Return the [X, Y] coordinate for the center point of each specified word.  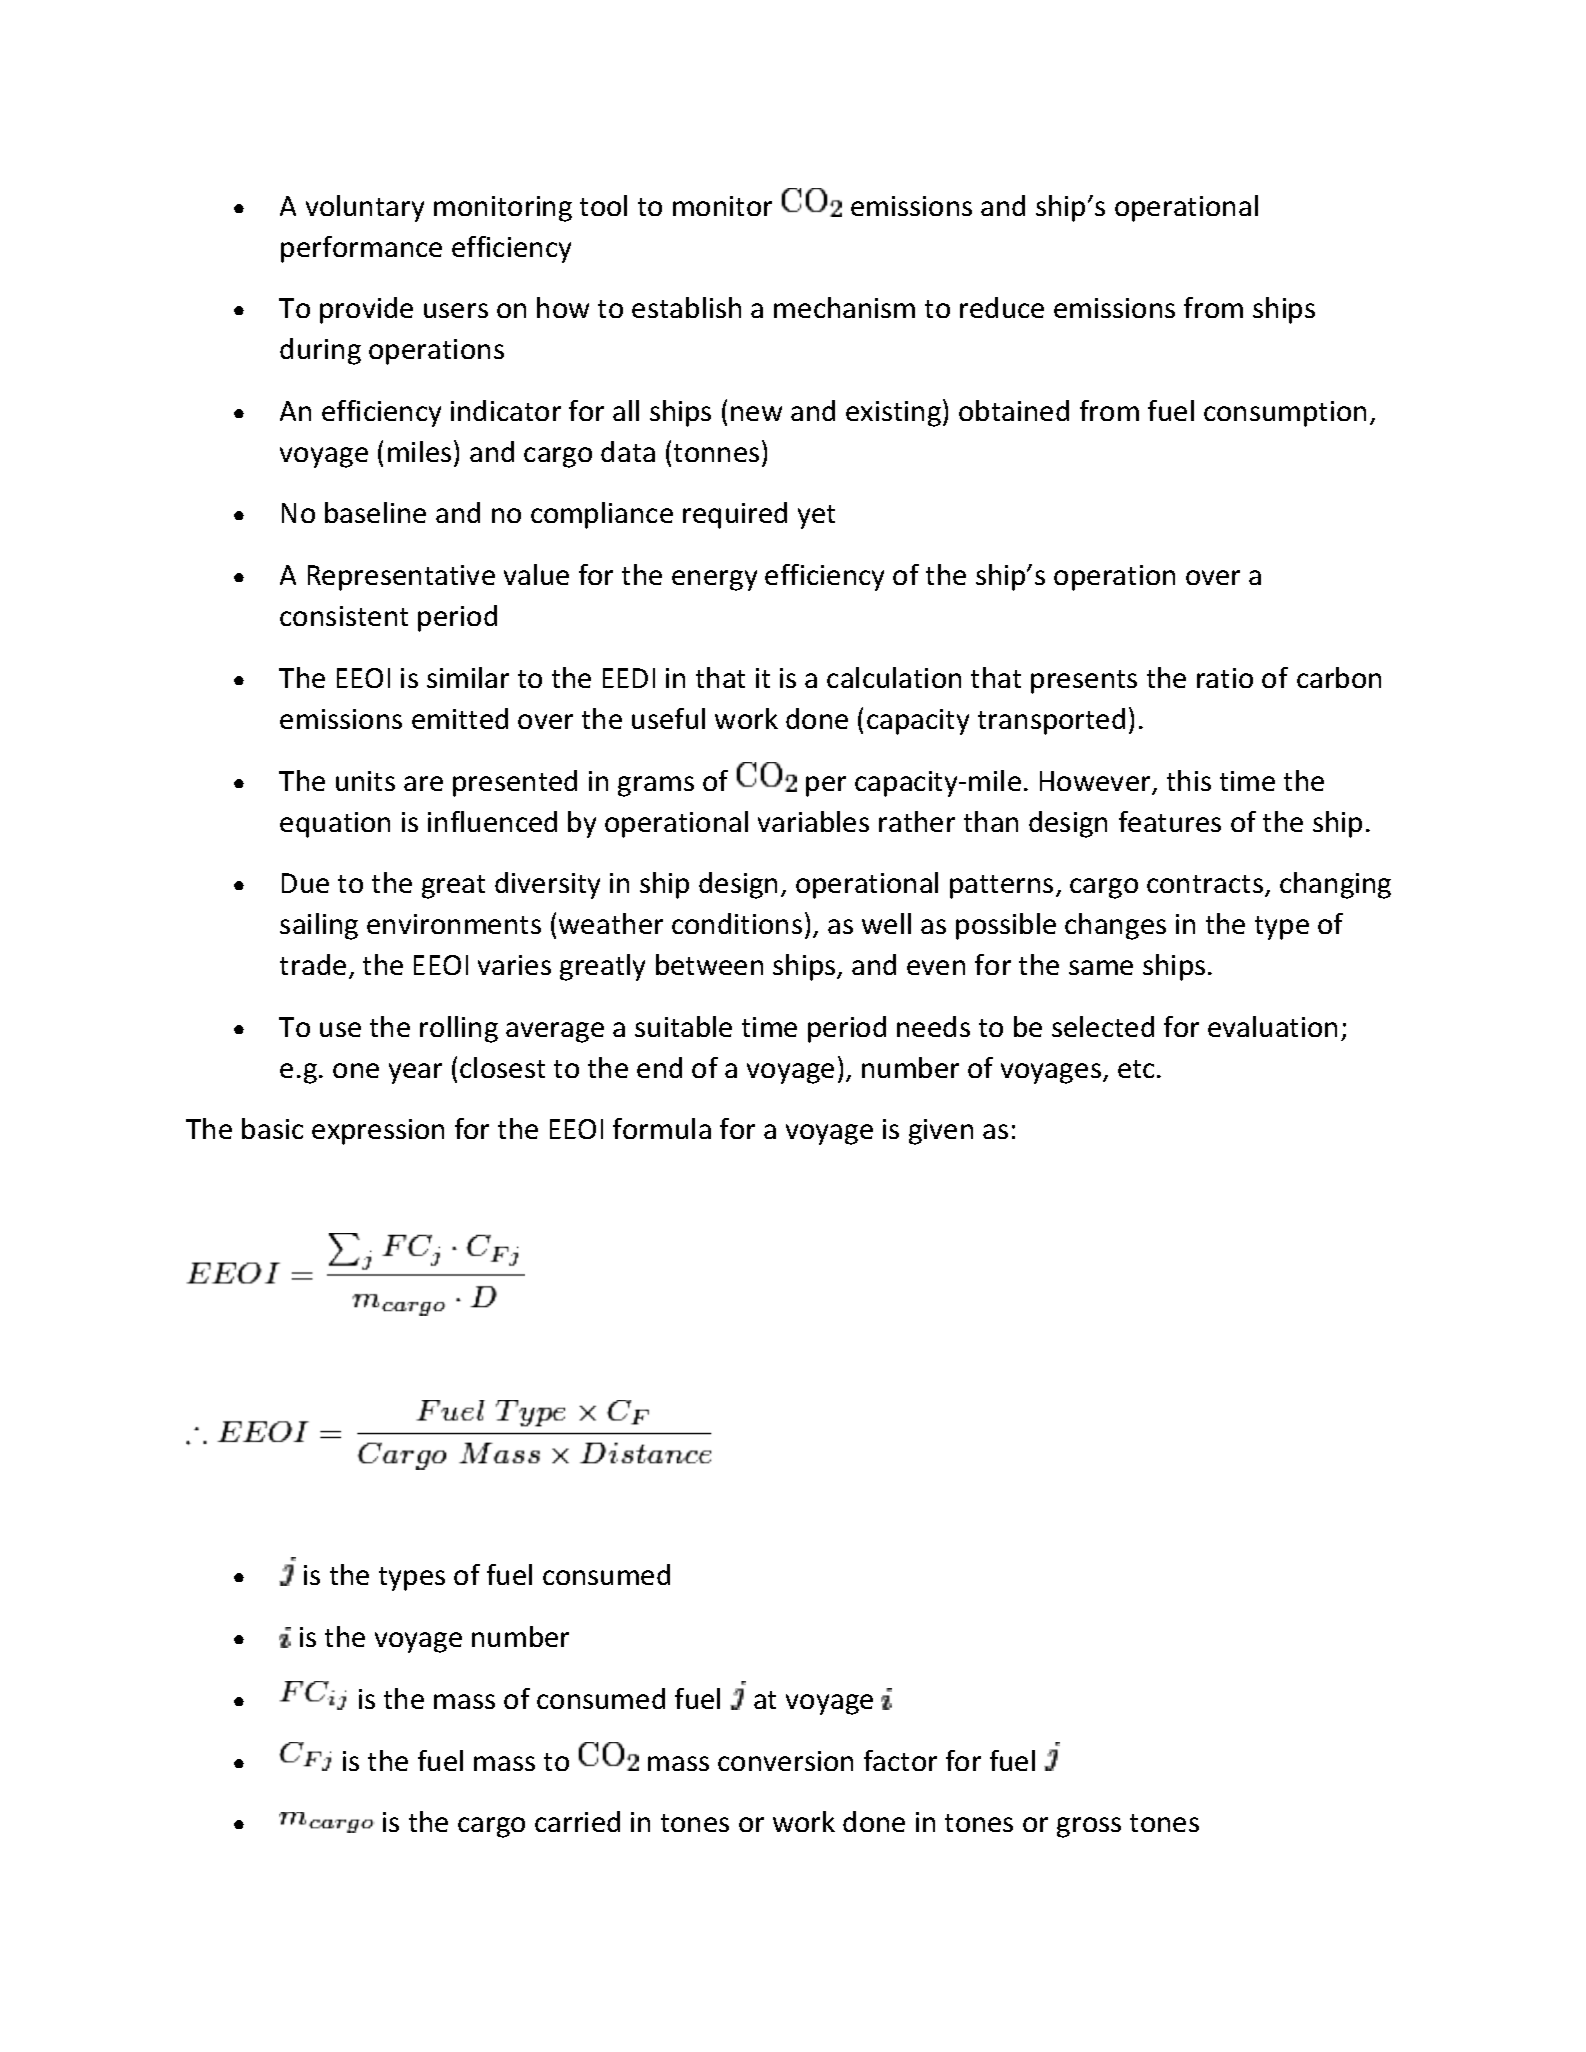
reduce [1002, 307]
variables [813, 821]
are [423, 783]
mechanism [844, 307]
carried [577, 1821]
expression [378, 1132]
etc [1138, 1069]
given [941, 1132]
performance [361, 249]
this [1189, 780]
